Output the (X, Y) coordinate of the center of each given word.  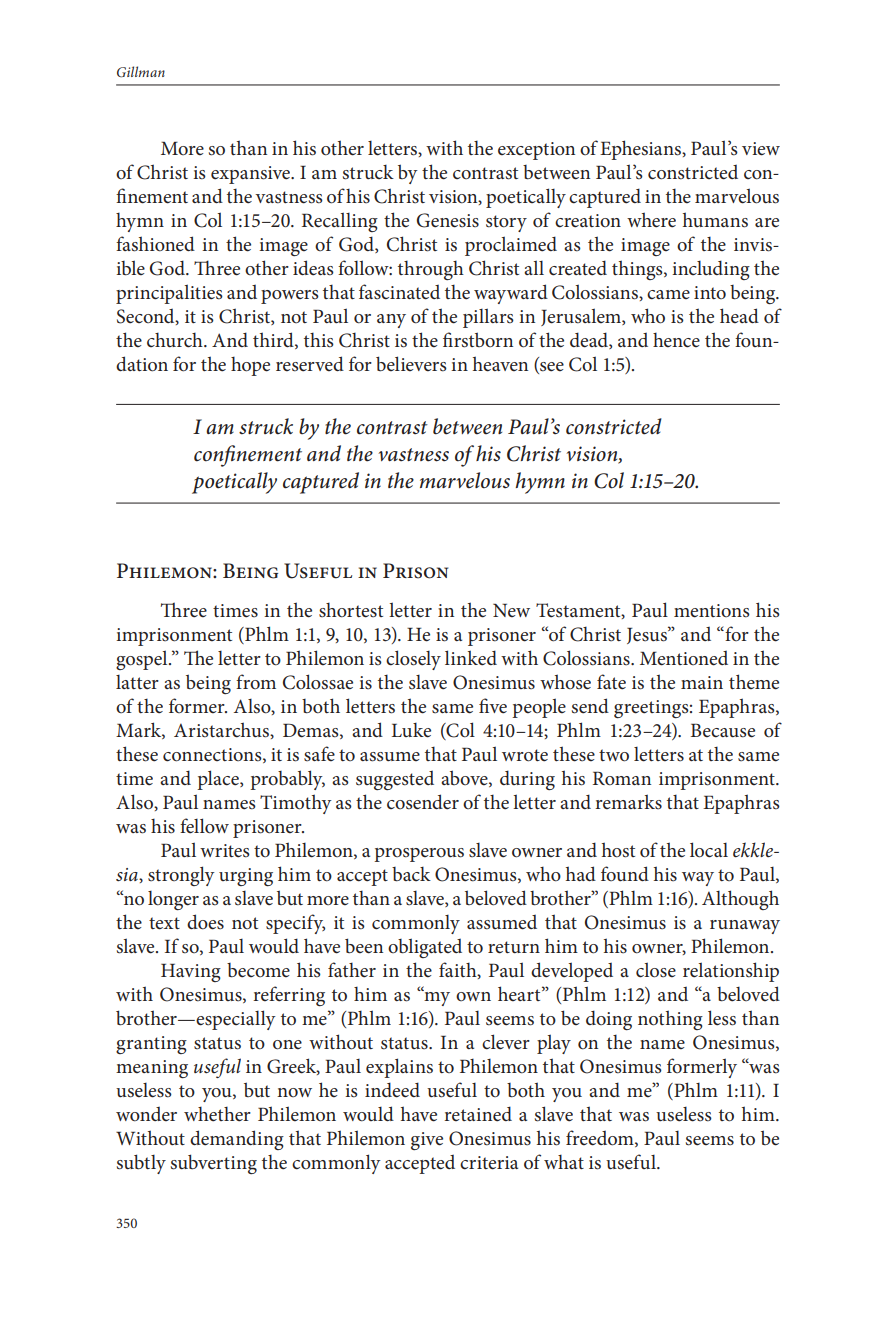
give (427, 1141)
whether (217, 1114)
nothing (670, 1020)
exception (536, 151)
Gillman (141, 71)
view (761, 149)
